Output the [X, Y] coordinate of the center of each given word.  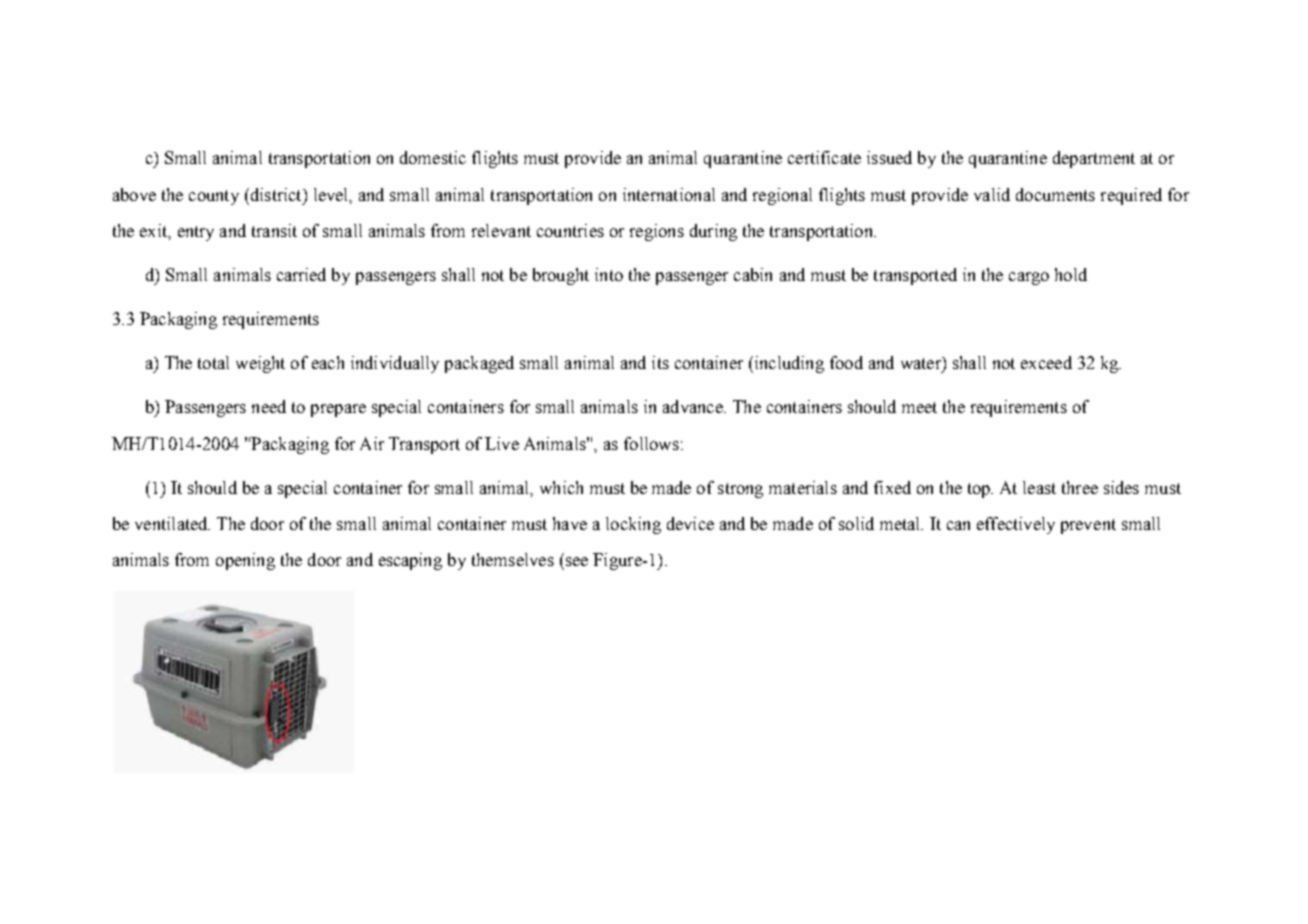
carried [301, 274]
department [1094, 159]
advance [694, 406]
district [276, 194]
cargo [1029, 278]
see [577, 561]
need [269, 406]
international [669, 194]
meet [919, 407]
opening [245, 561]
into [609, 274]
